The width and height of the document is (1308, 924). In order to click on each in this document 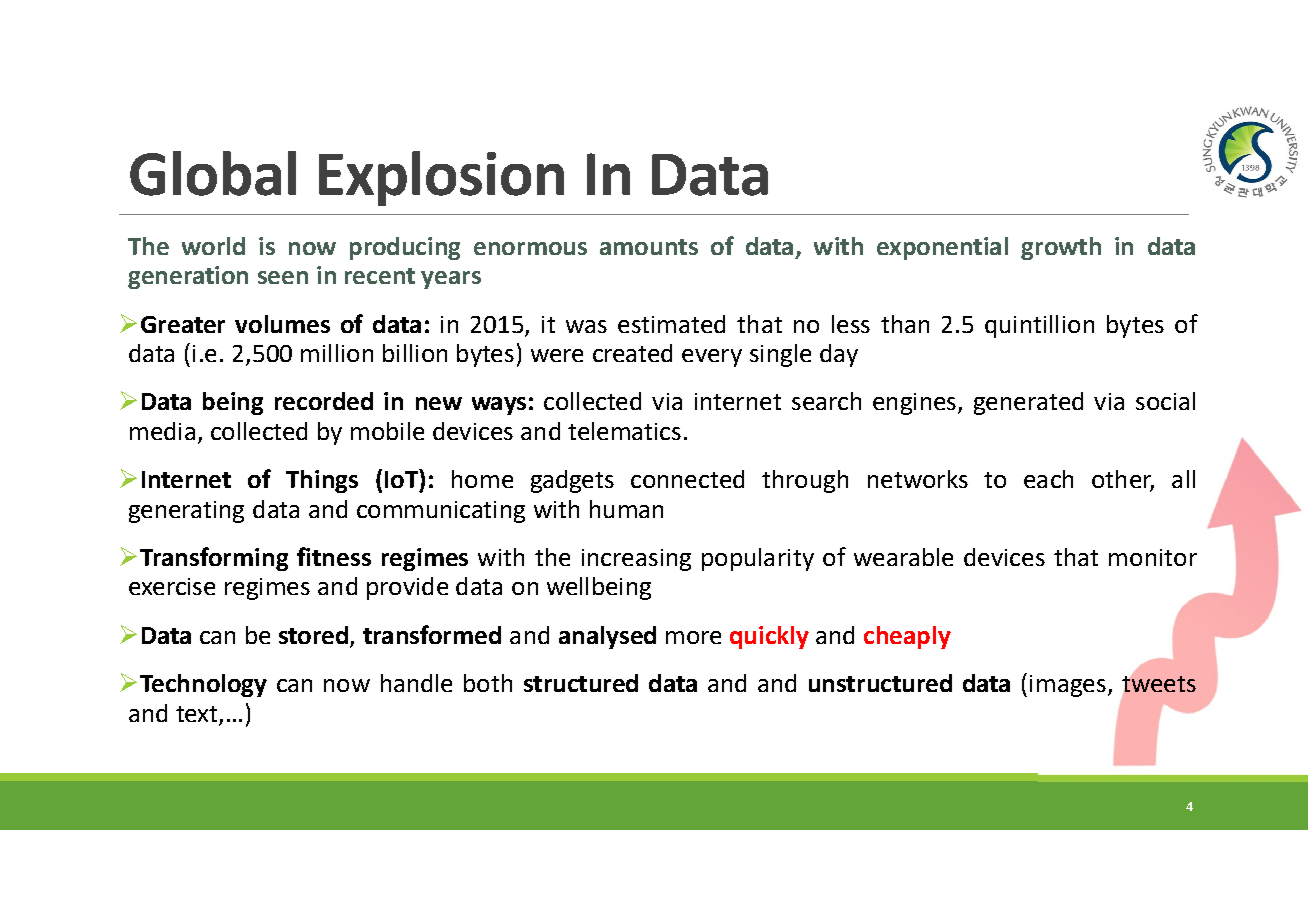, I will do `click(1048, 479)`.
